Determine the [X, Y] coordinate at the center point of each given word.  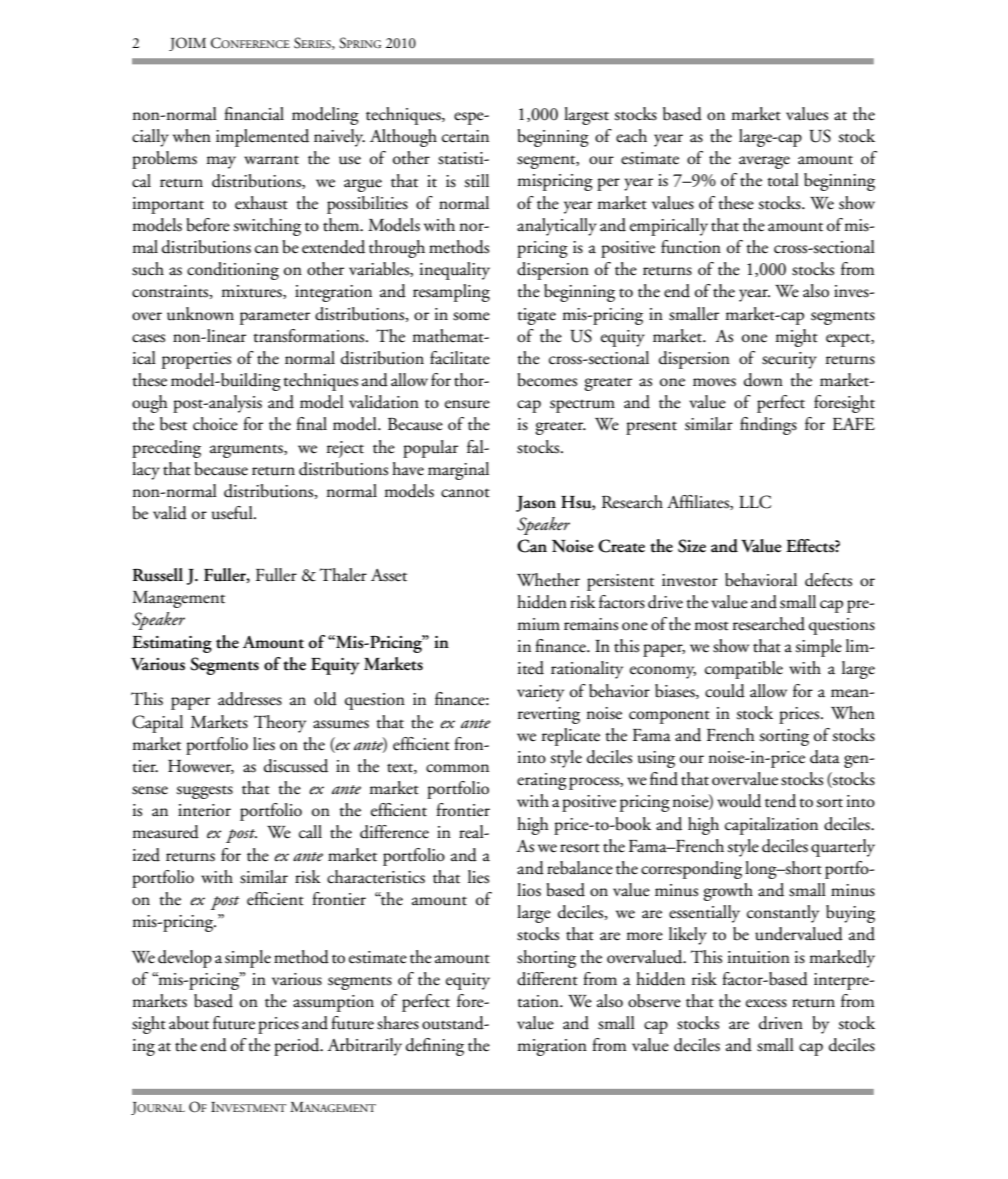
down [763, 380]
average [764, 162]
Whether [548, 580]
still [476, 181]
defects [828, 580]
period [298, 1047]
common [457, 768]
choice [215, 424]
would [739, 801]
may [221, 162]
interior [204, 810]
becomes [547, 380]
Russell [158, 575]
